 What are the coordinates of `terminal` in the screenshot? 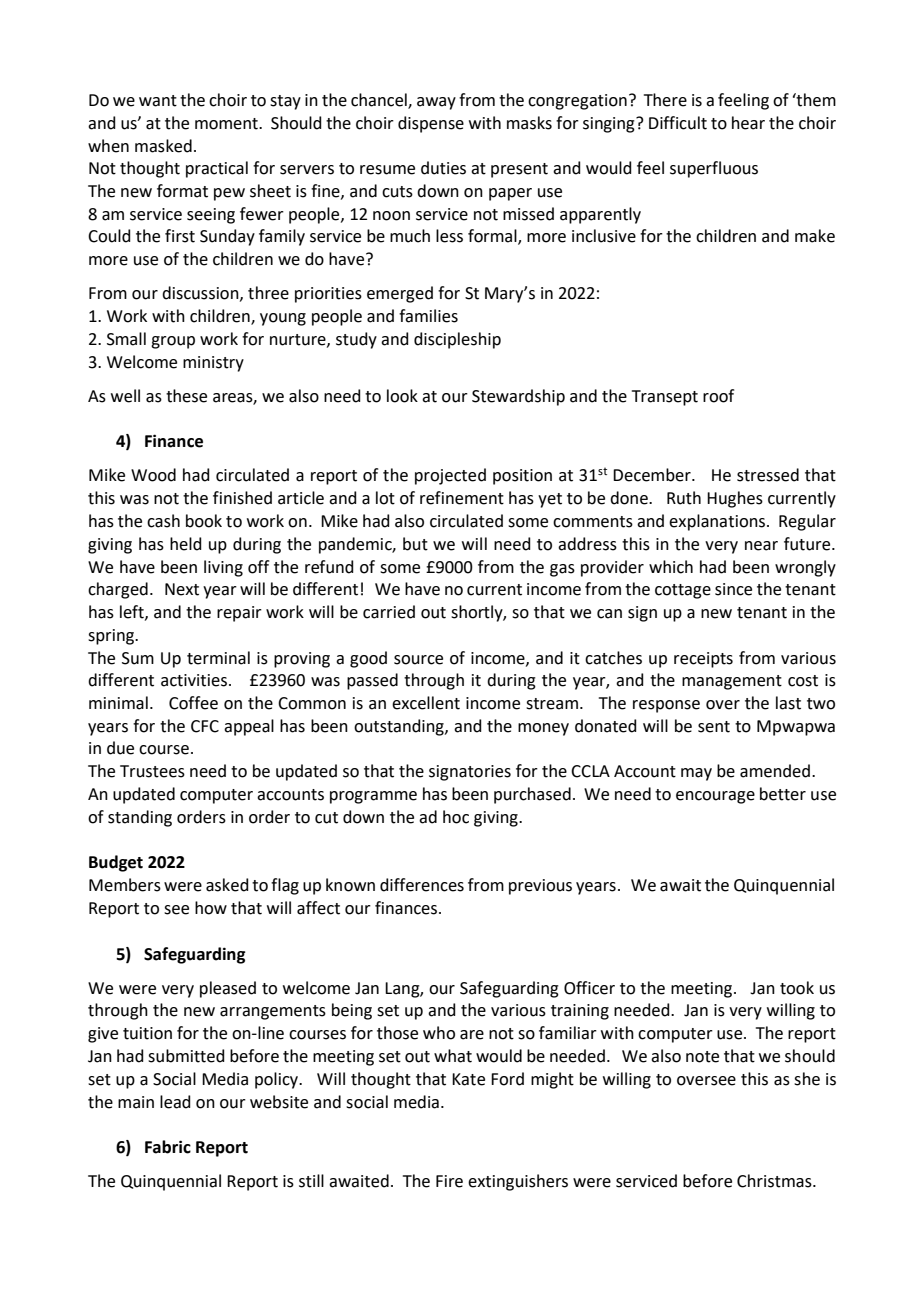 It's located at (218, 658).
